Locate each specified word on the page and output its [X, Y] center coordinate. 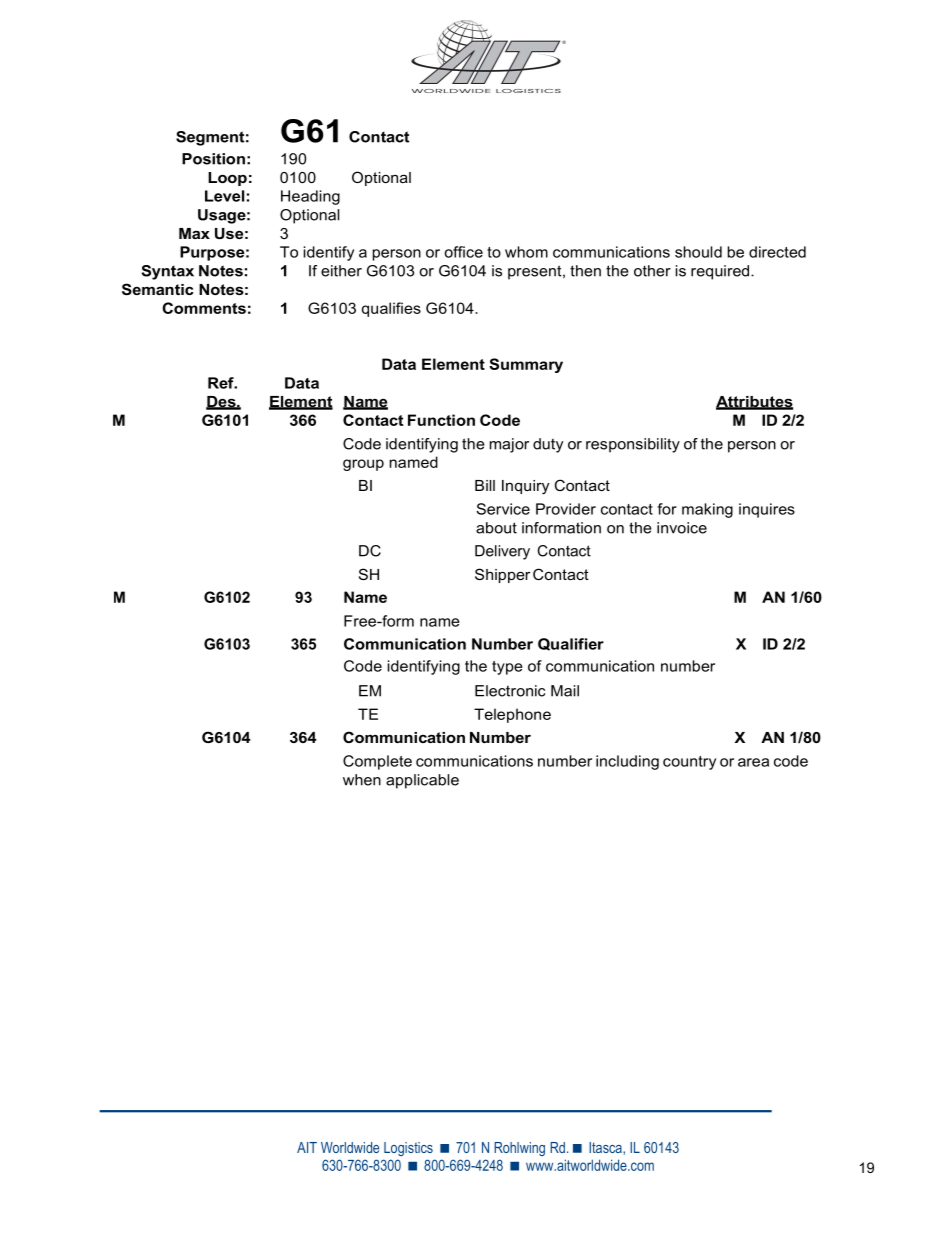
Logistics [408, 1149]
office [463, 252]
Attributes [754, 403]
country [689, 763]
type [507, 668]
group [363, 465]
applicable [422, 781]
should [698, 252]
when [362, 780]
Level [224, 196]
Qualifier [571, 644]
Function [441, 420]
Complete [377, 762]
